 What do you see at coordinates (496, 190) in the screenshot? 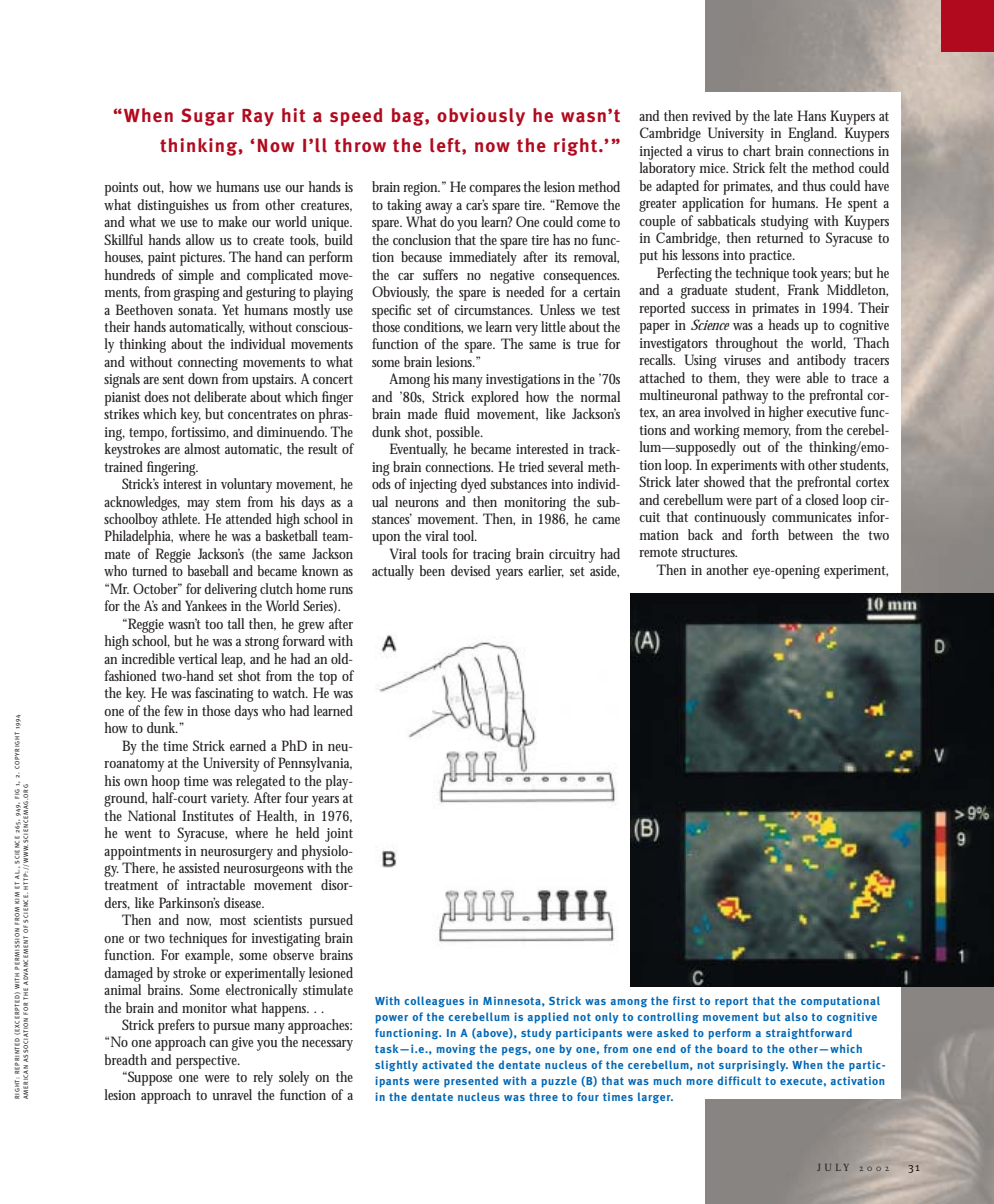
I see `compares` at bounding box center [496, 190].
